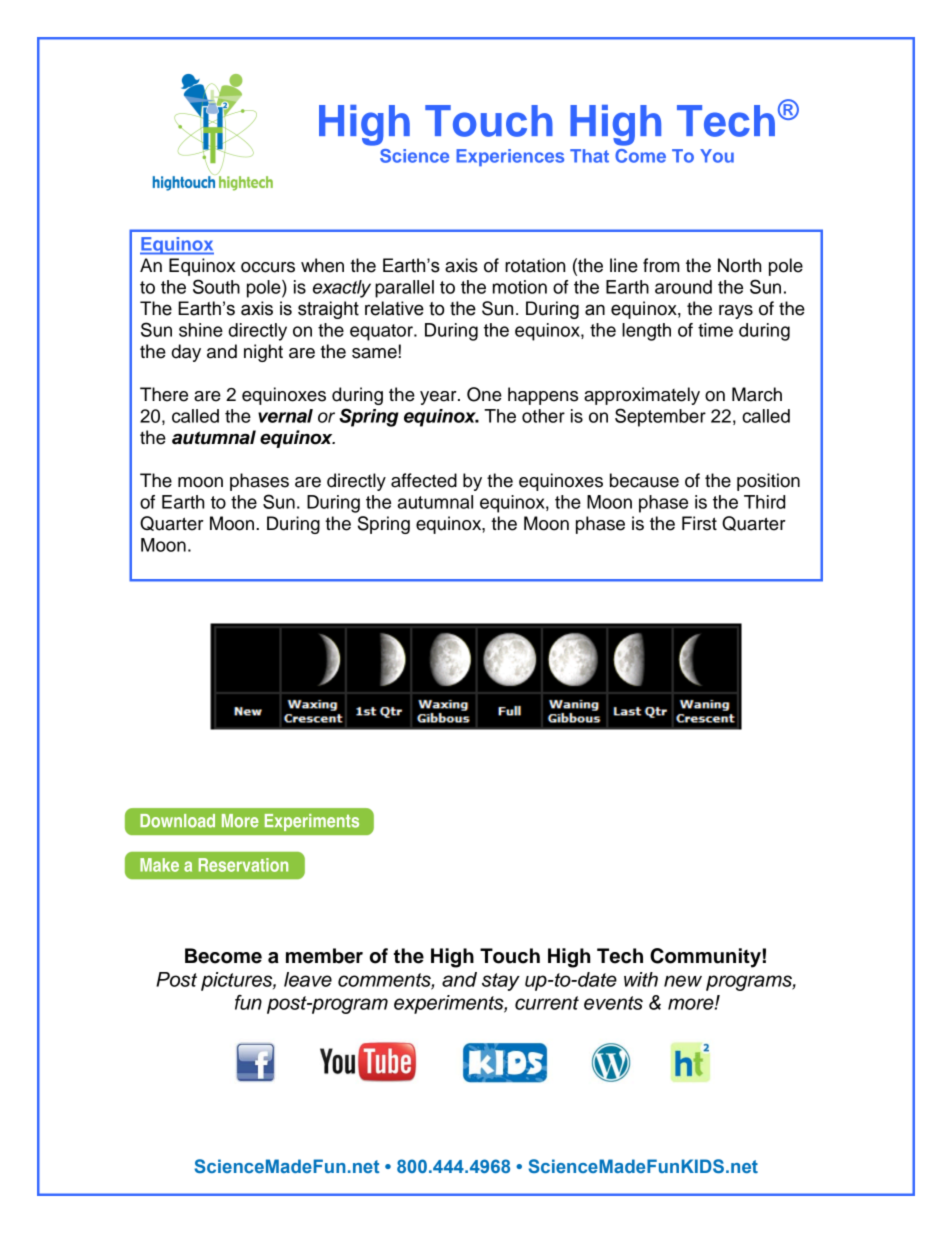  I want to click on vernal, so click(285, 416).
